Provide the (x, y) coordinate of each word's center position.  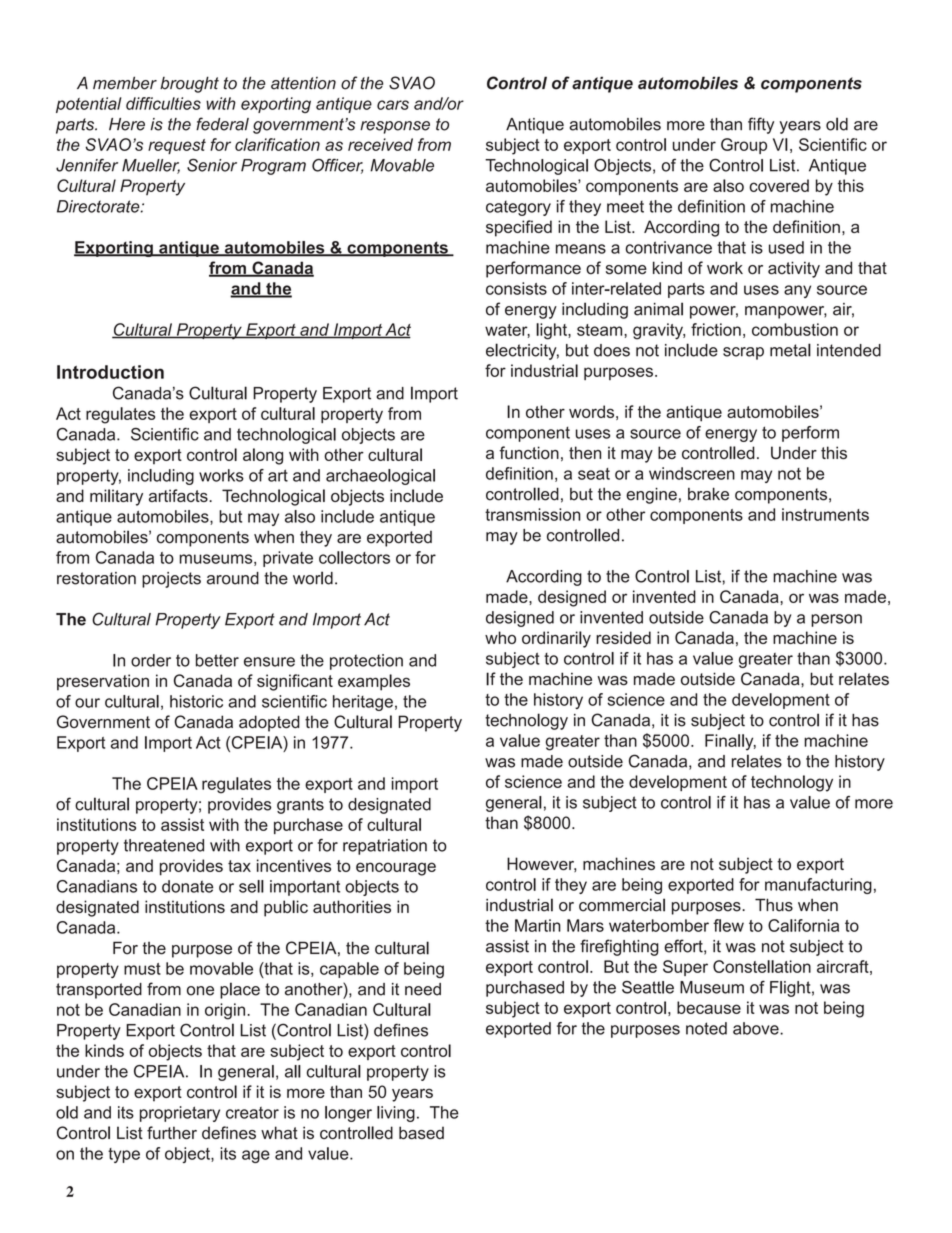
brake (708, 494)
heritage (363, 703)
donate (187, 886)
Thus (774, 905)
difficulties (163, 103)
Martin (538, 925)
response (395, 127)
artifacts (179, 495)
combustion (795, 329)
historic (196, 701)
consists (516, 288)
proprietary (180, 1114)
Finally (730, 742)
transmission (532, 514)
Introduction (110, 372)
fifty (761, 125)
